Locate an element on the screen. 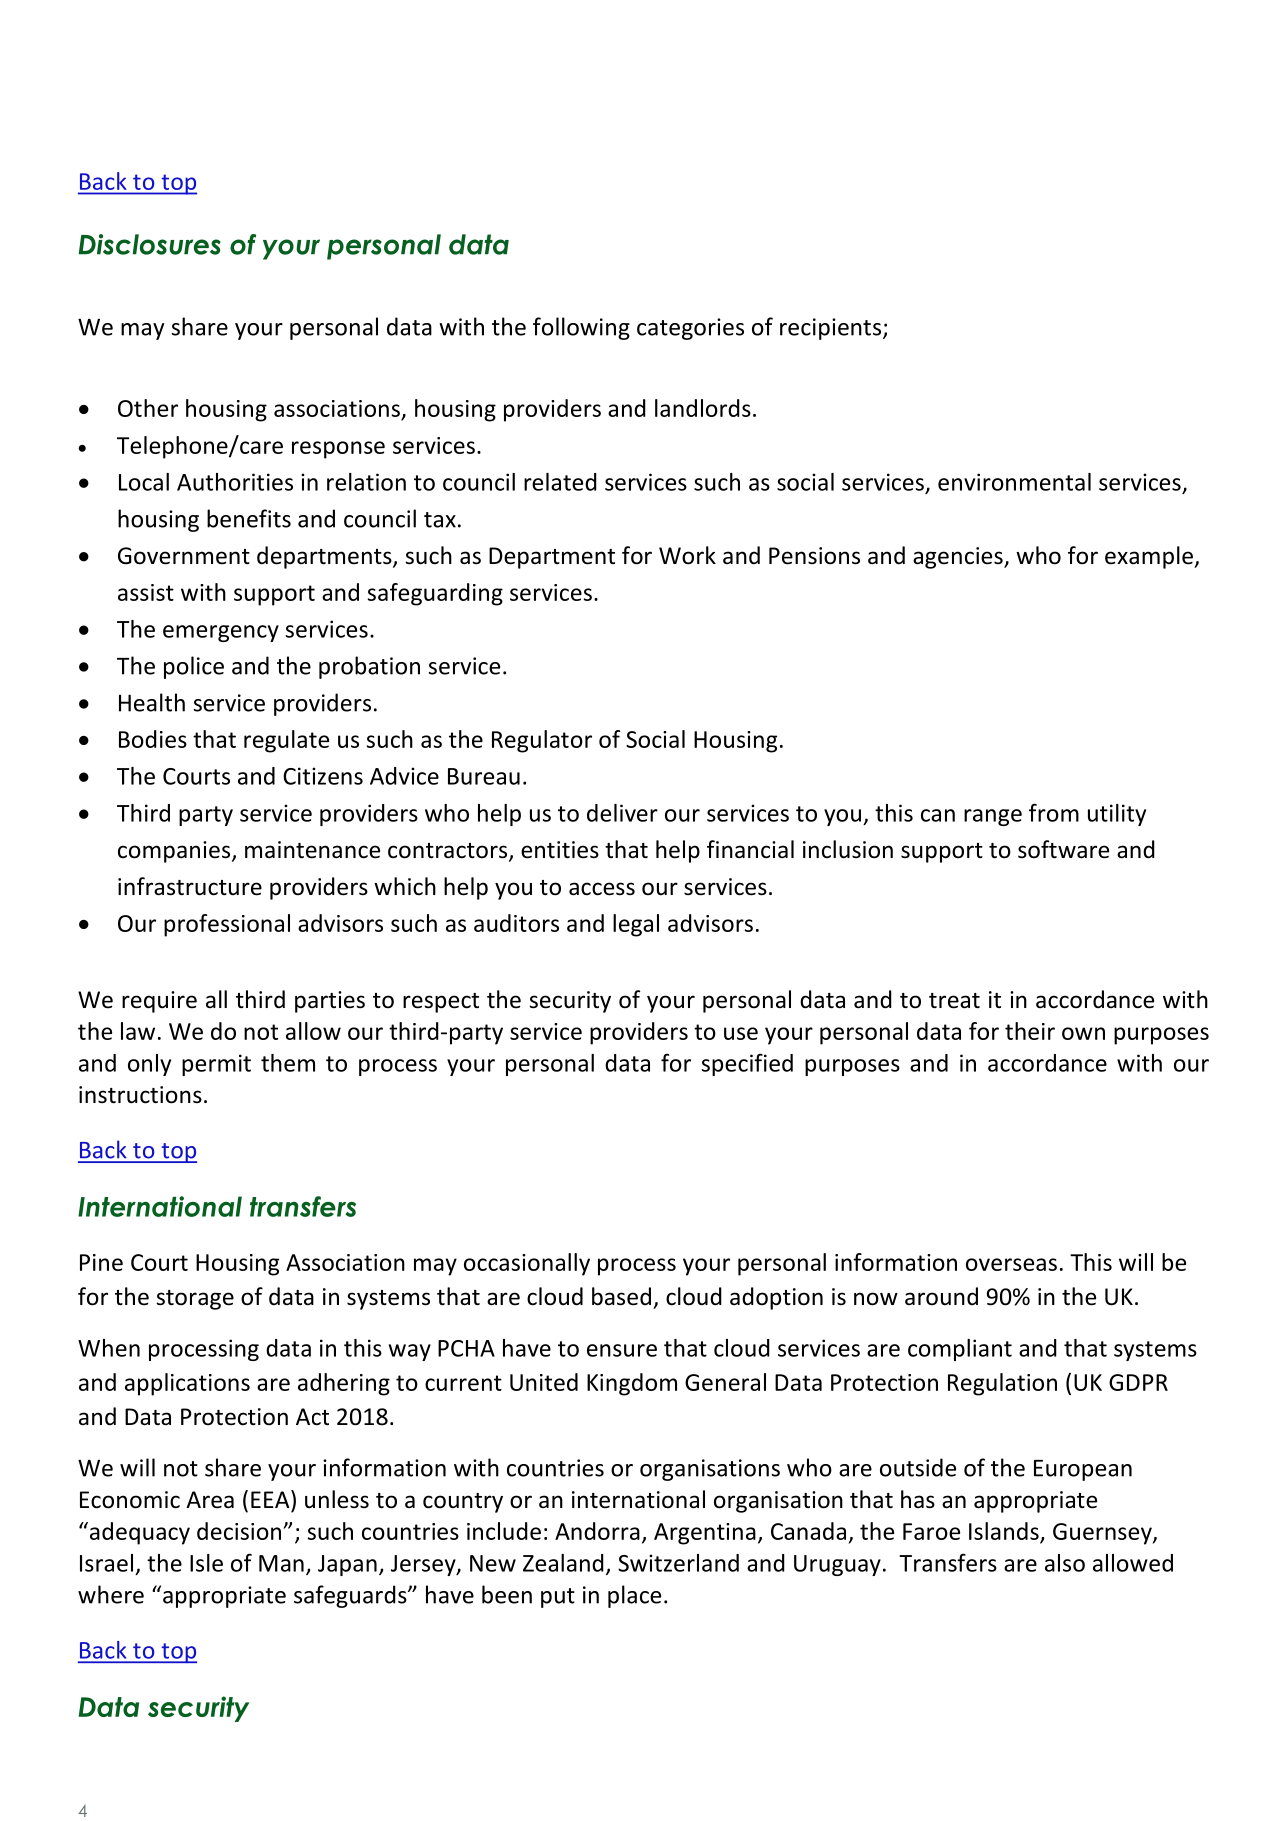  Disclosures is located at coordinates (149, 244).
